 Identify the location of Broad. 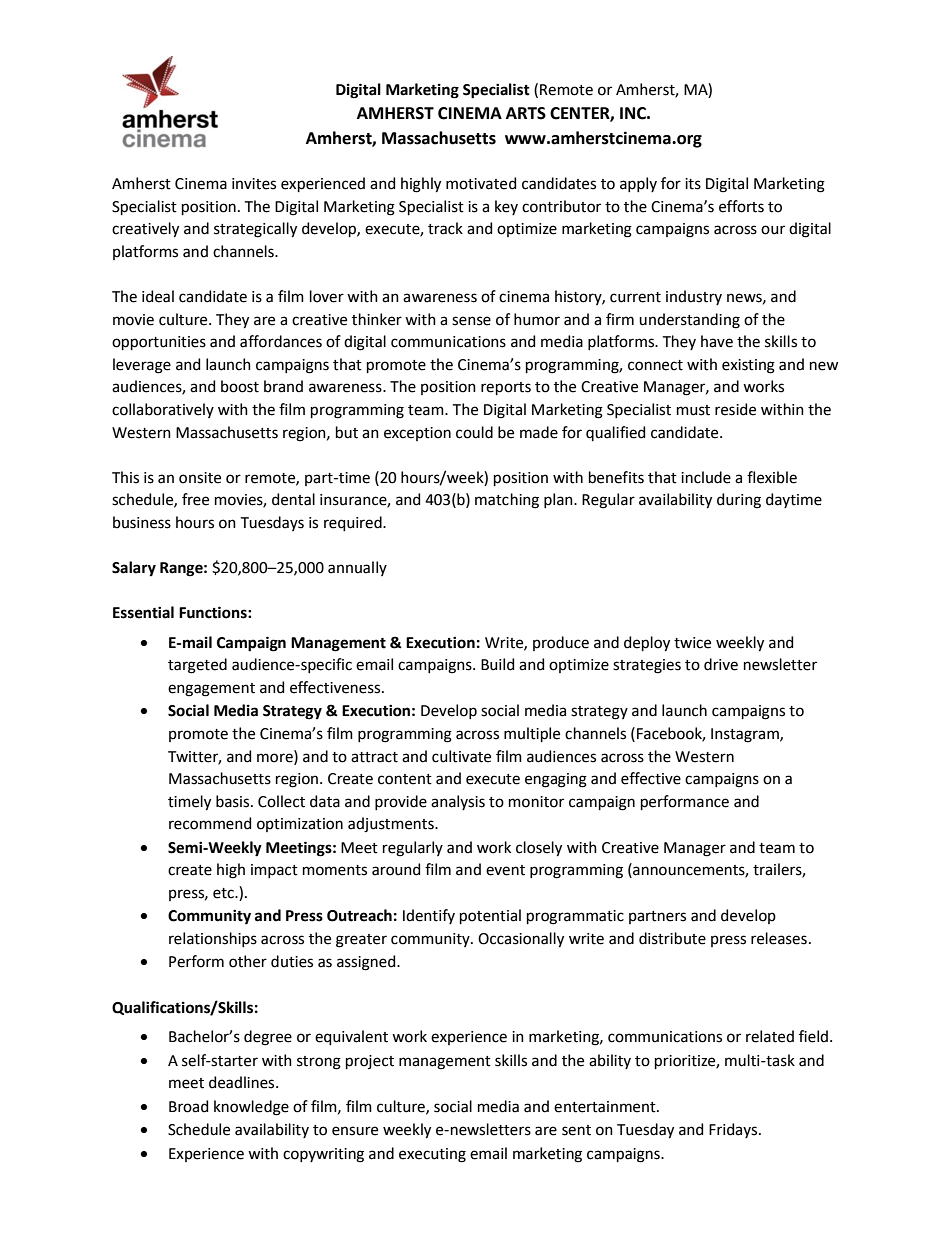
(188, 1106).
